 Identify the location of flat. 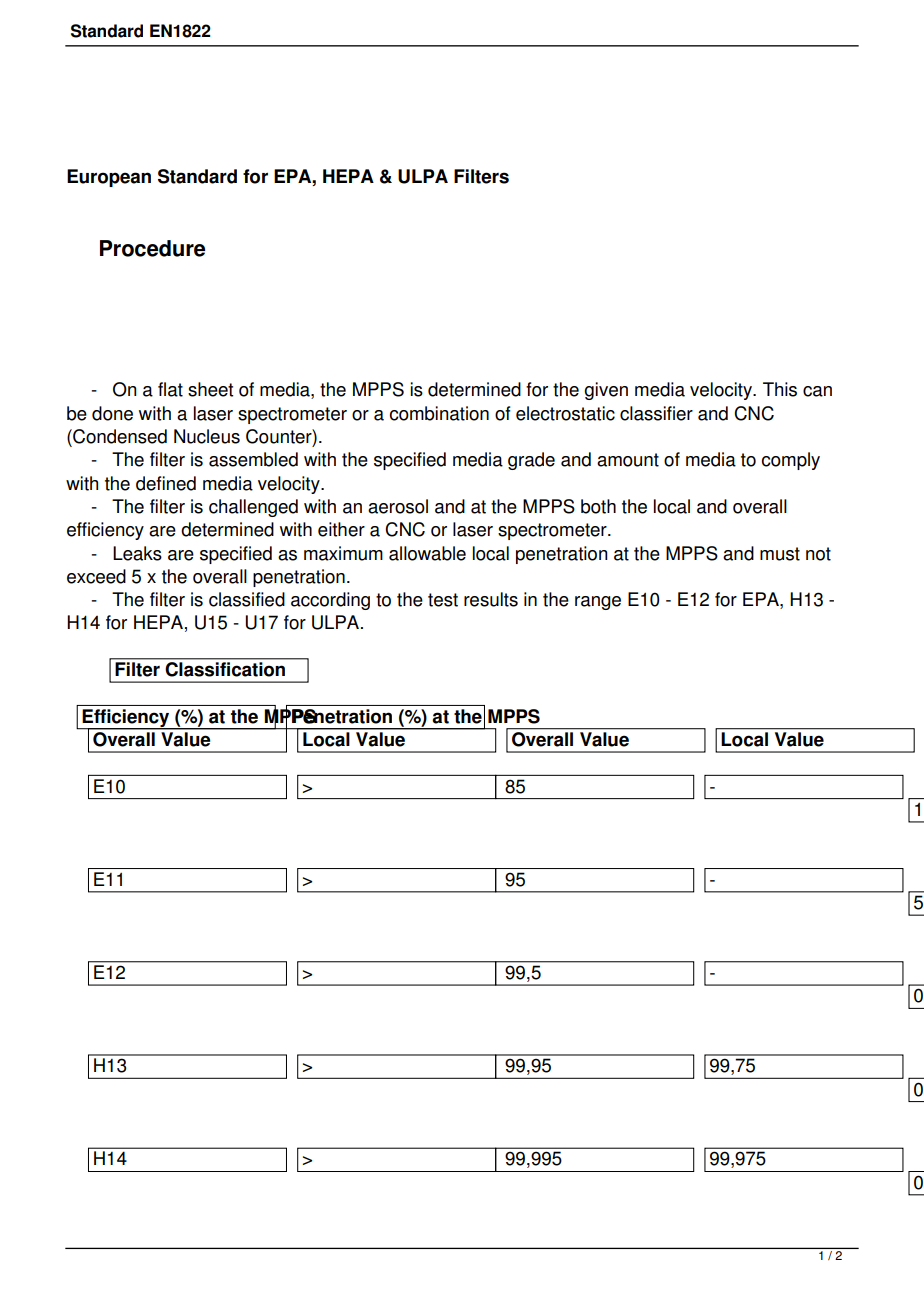
(170, 389).
